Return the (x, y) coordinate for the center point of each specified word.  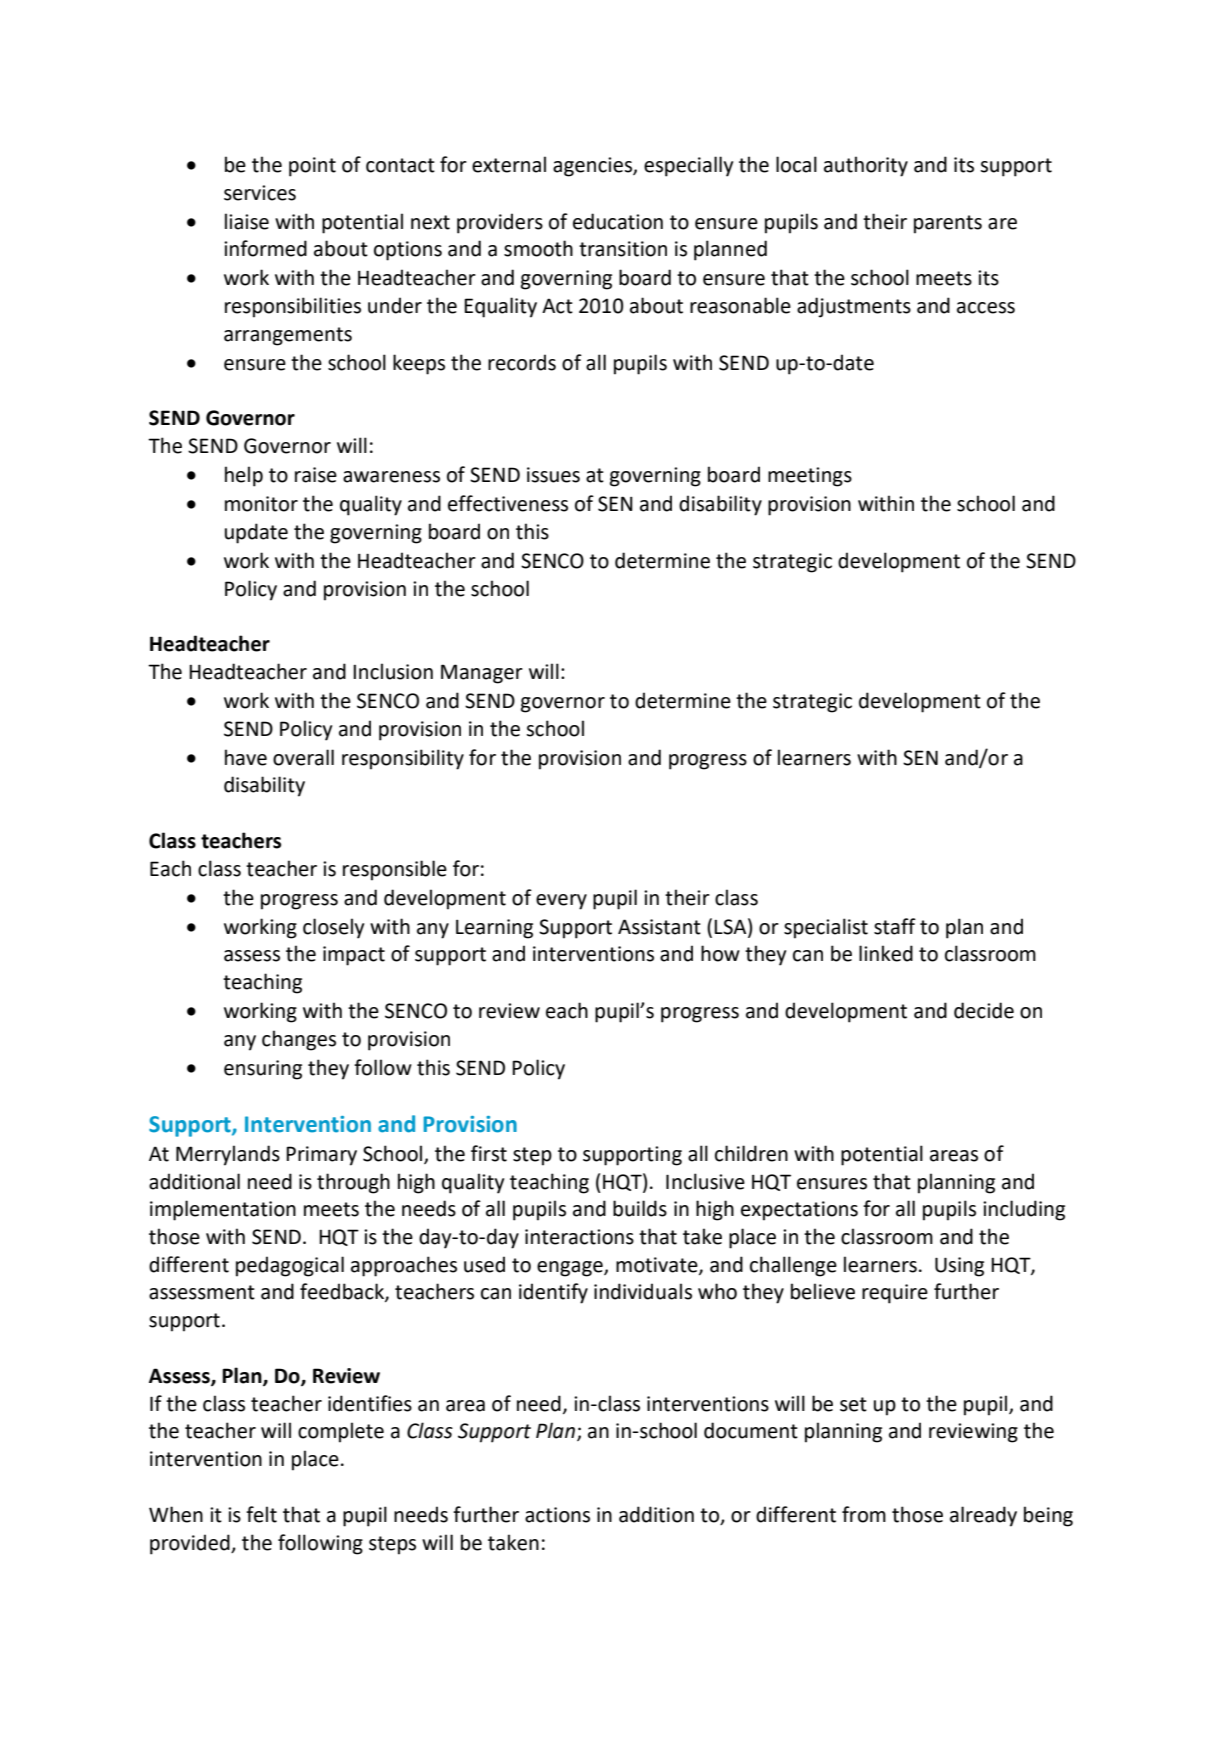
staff (895, 926)
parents (948, 224)
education (618, 221)
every (561, 902)
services (260, 193)
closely (333, 928)
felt (261, 1514)
